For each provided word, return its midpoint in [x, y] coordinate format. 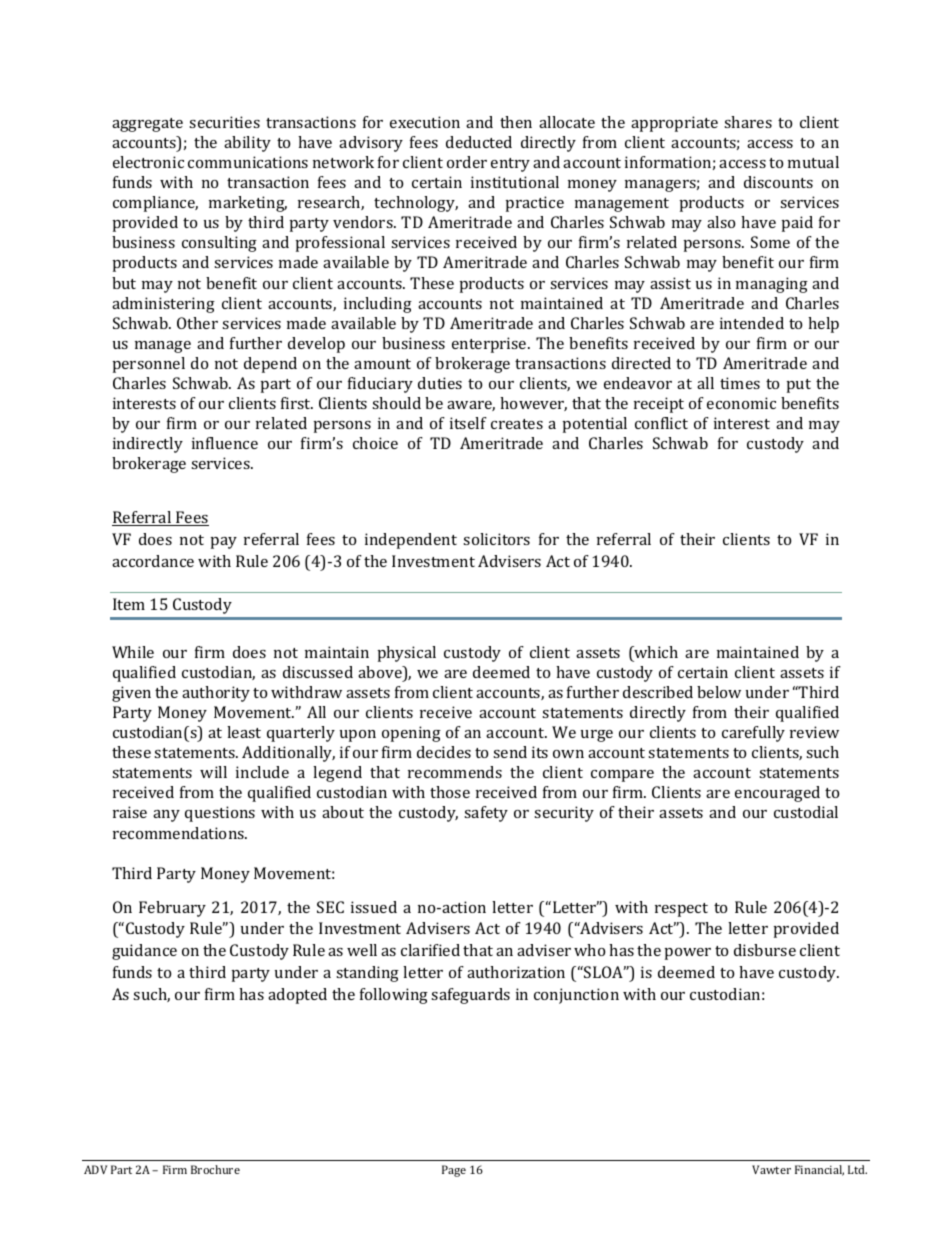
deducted [479, 142]
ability [247, 144]
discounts [778, 182]
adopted [297, 996]
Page [454, 1171]
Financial [819, 1170]
